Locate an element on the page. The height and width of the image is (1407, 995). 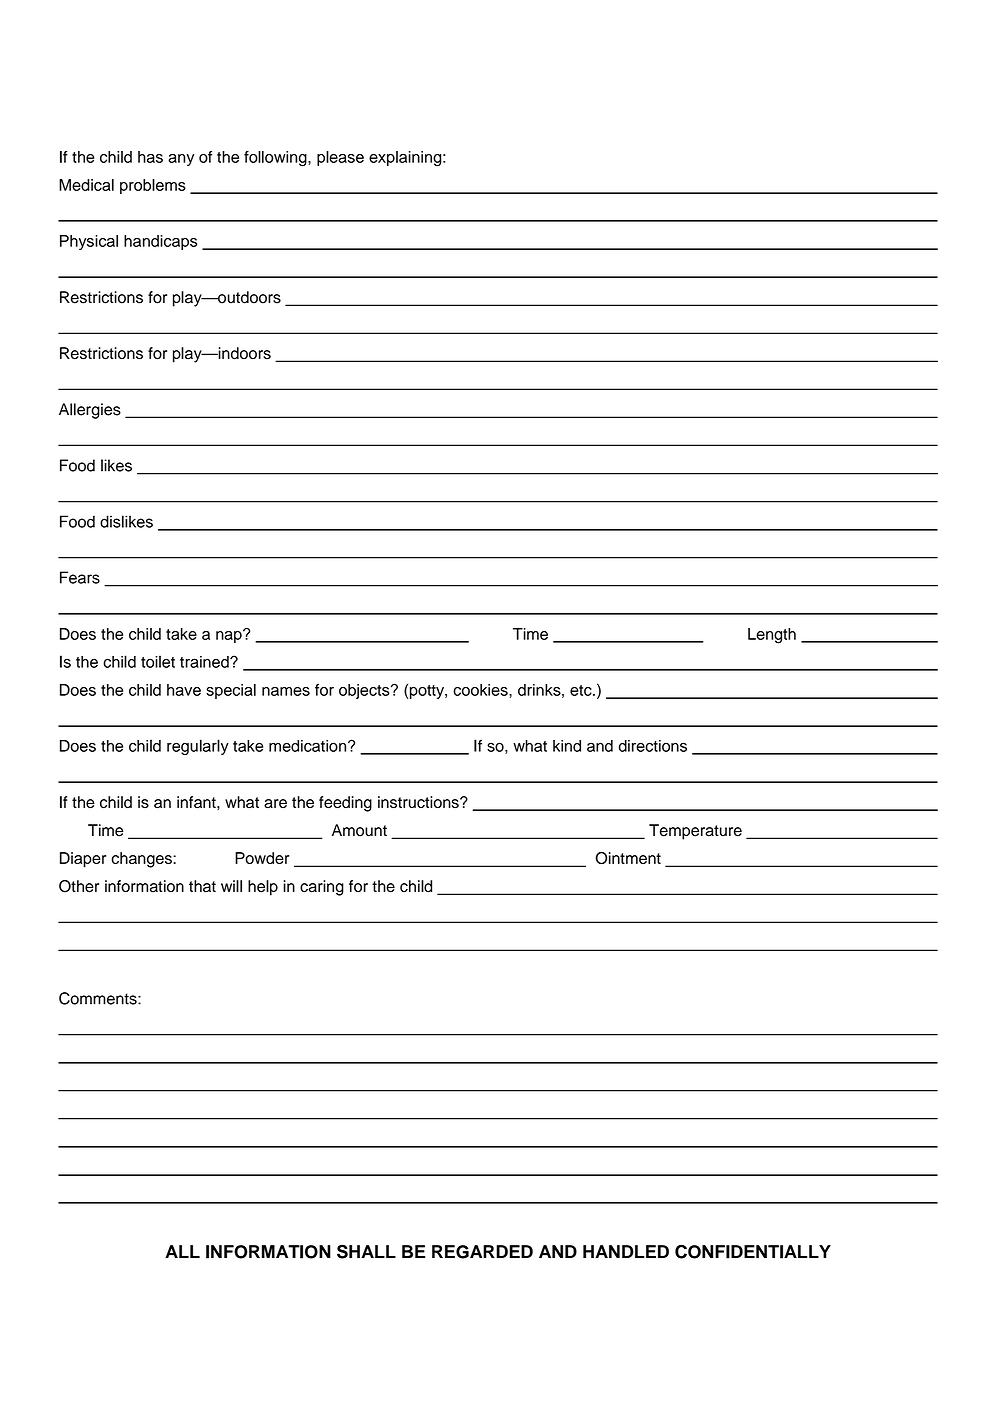
please is located at coordinates (340, 158).
